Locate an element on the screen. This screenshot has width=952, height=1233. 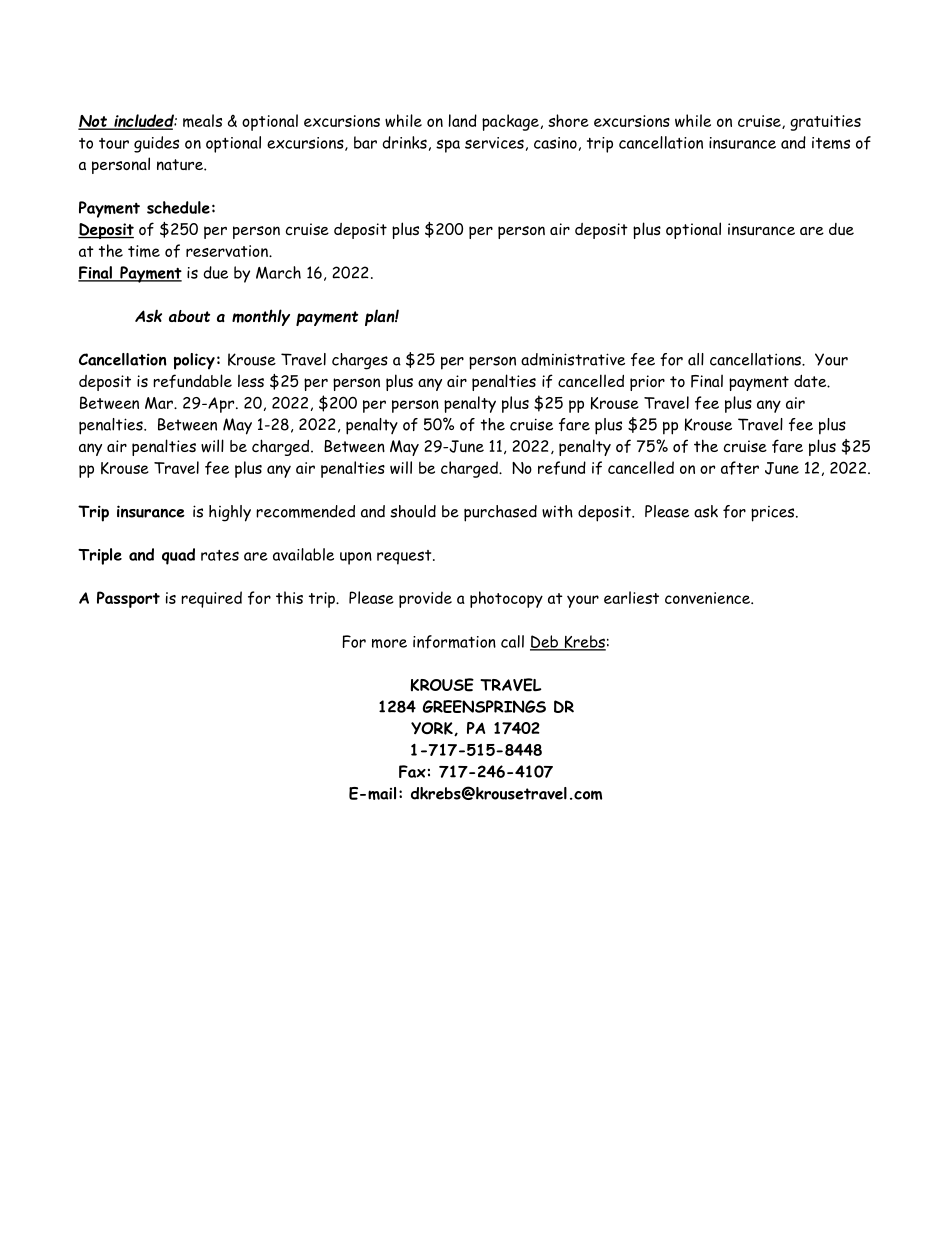
prior is located at coordinates (647, 383).
